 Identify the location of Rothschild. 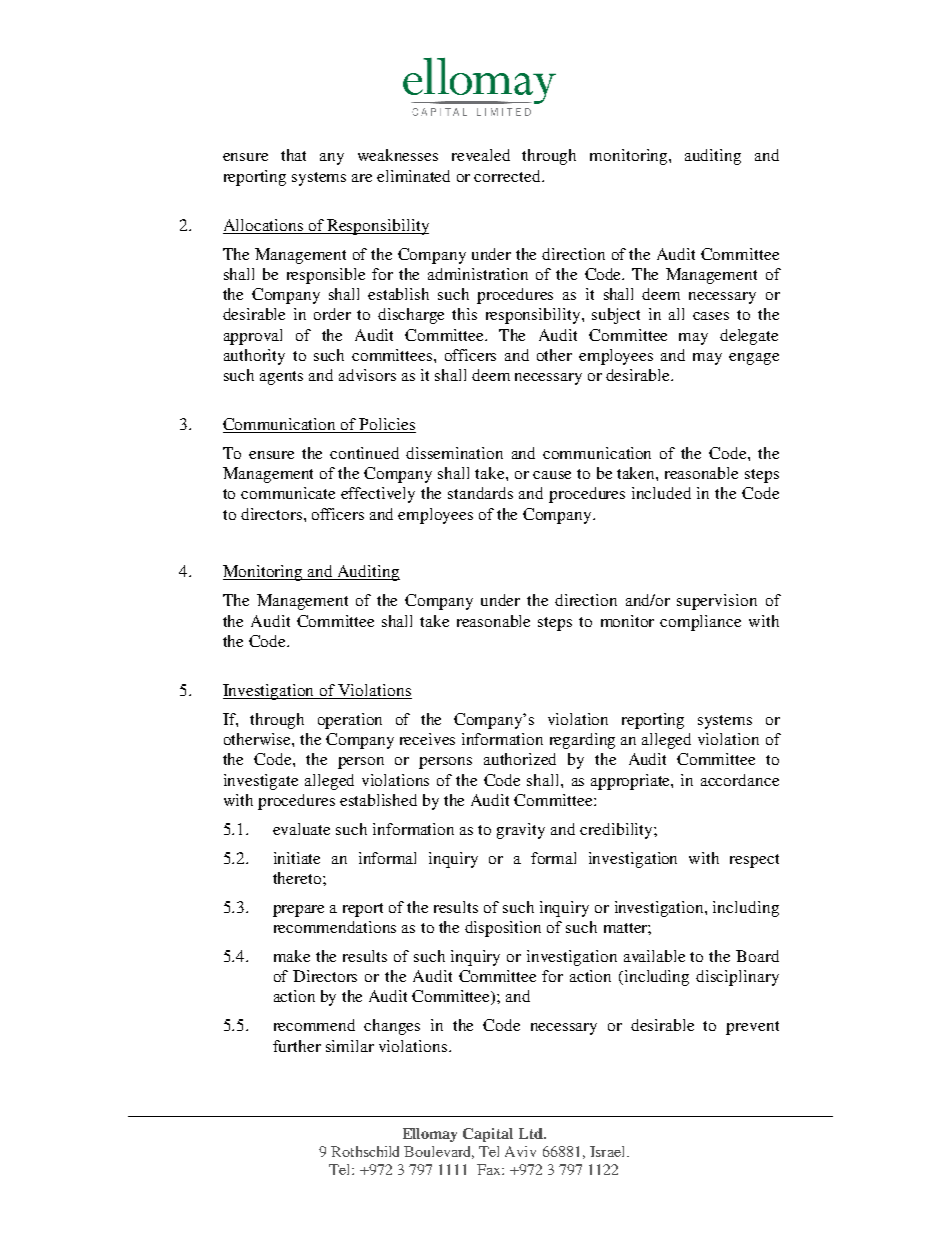
(365, 1151).
